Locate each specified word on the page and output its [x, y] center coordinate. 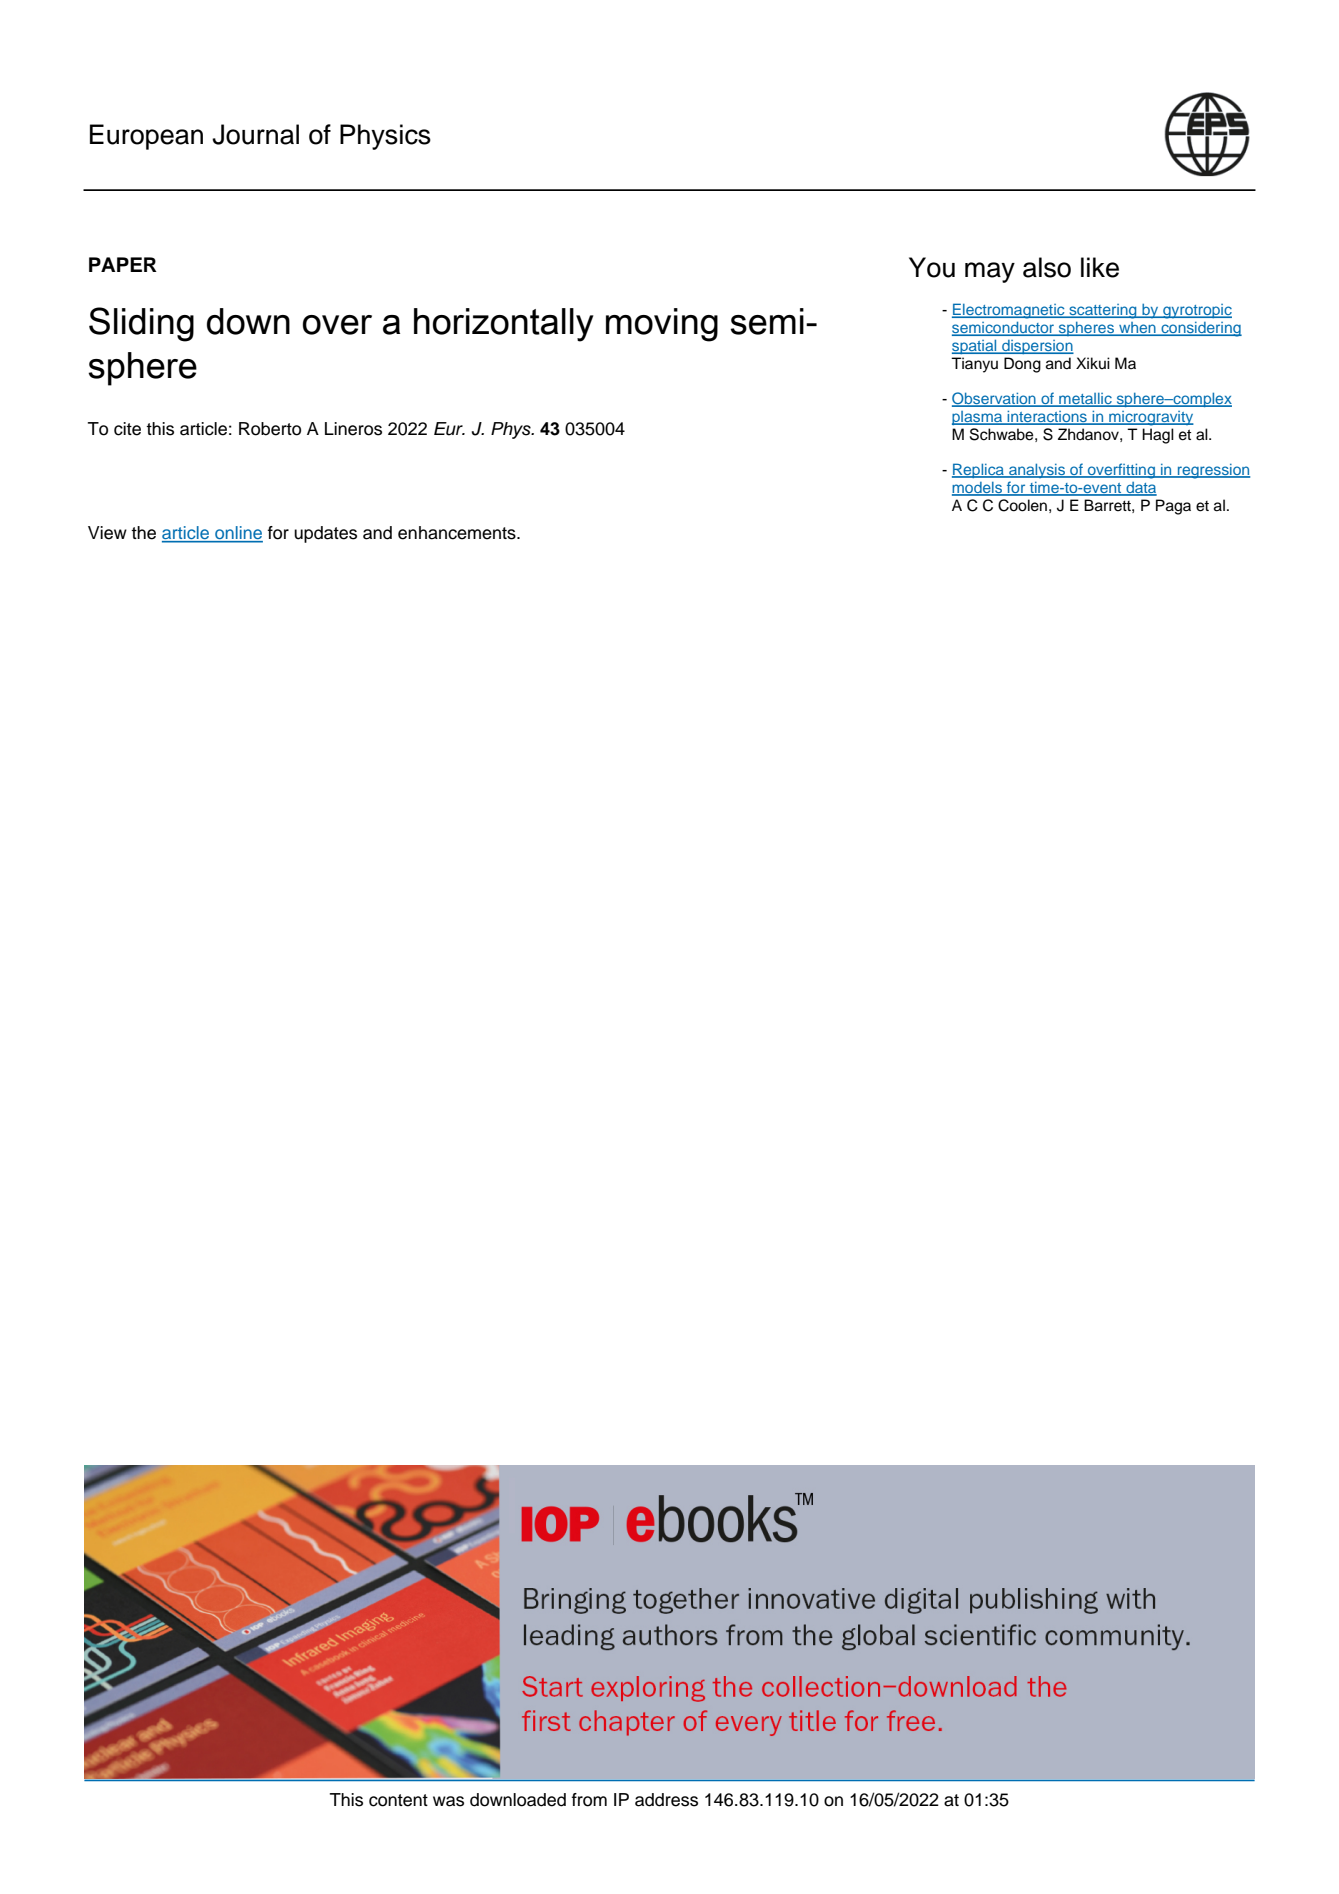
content [398, 1800]
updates [325, 534]
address [666, 1800]
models [978, 489]
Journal [255, 134]
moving [662, 325]
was [448, 1801]
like [1100, 267]
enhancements [458, 533]
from [589, 1800]
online [238, 534]
